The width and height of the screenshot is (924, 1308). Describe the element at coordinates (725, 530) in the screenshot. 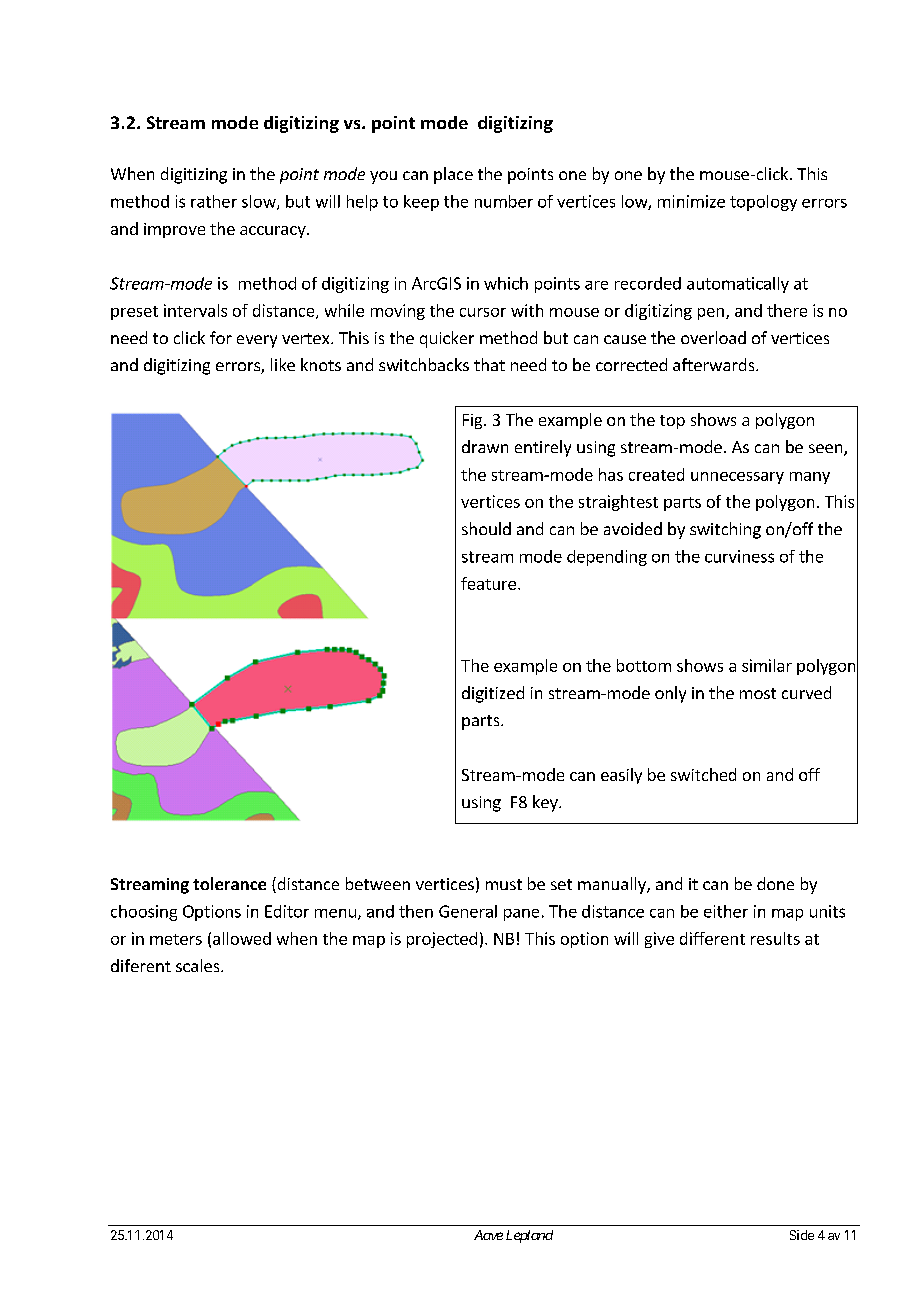

I see `switching` at that location.
